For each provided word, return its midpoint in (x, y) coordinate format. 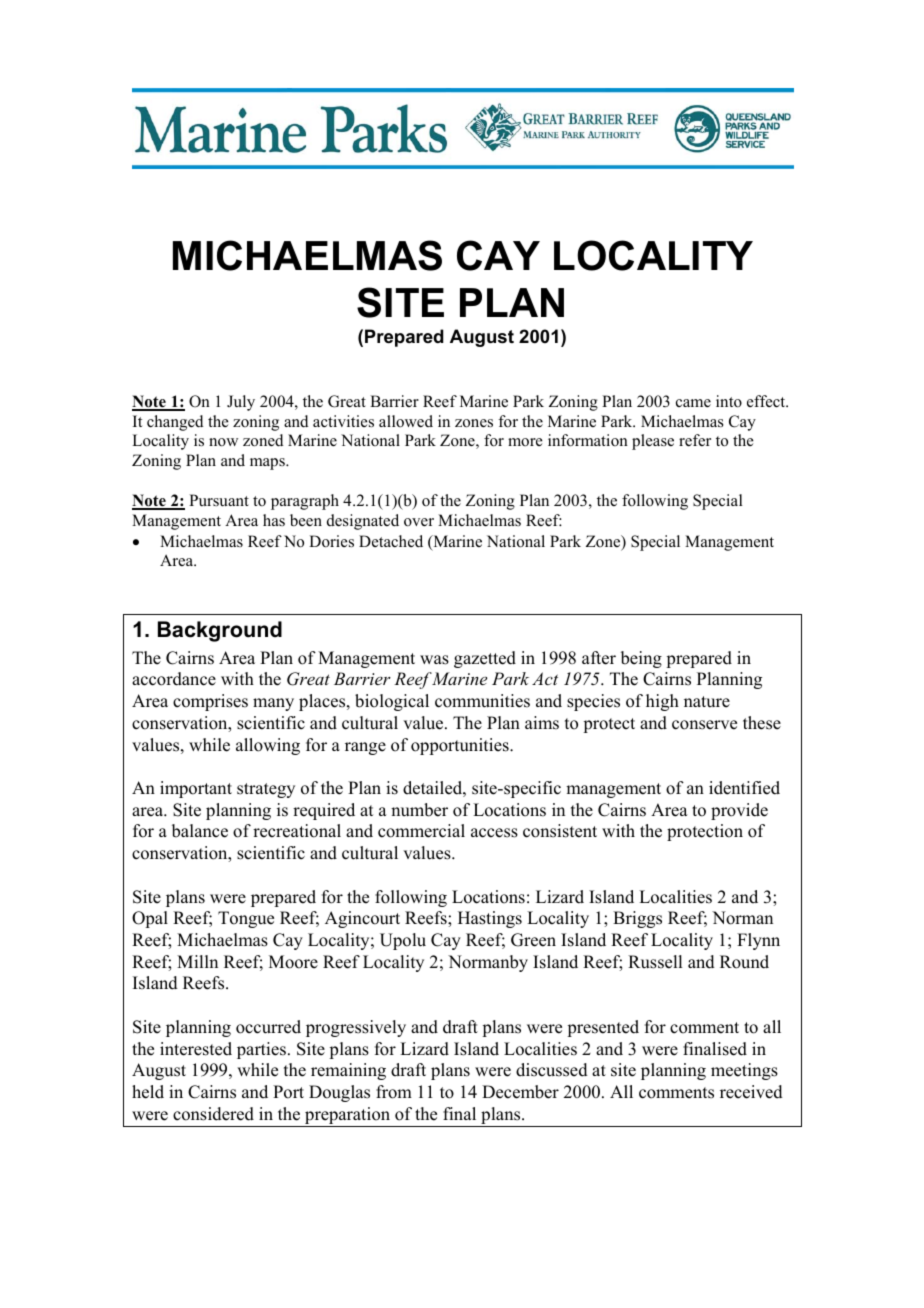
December (520, 1092)
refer (695, 440)
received (751, 1092)
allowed (406, 421)
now (223, 442)
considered (213, 1114)
